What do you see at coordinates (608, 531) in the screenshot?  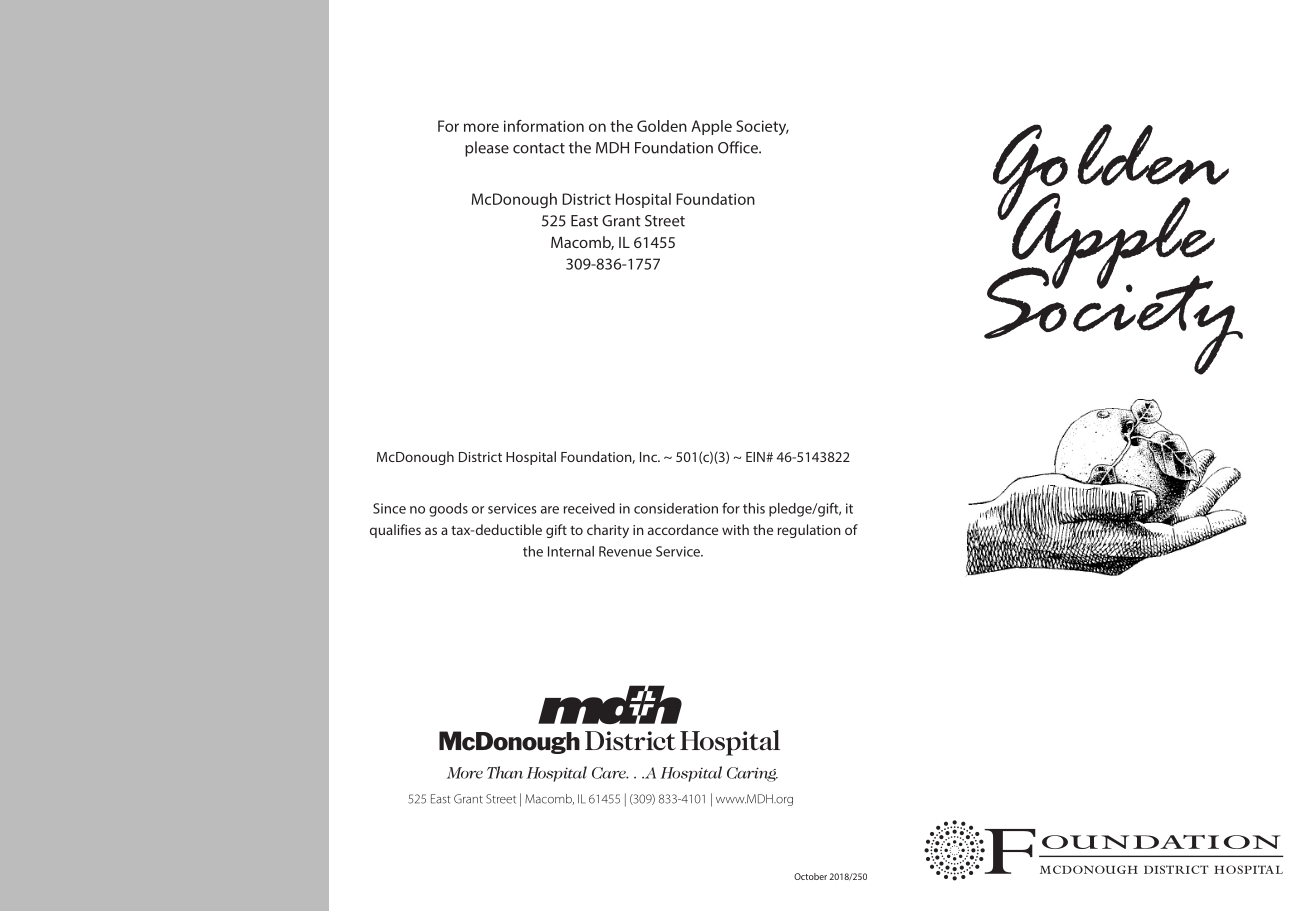 I see `charity` at bounding box center [608, 531].
